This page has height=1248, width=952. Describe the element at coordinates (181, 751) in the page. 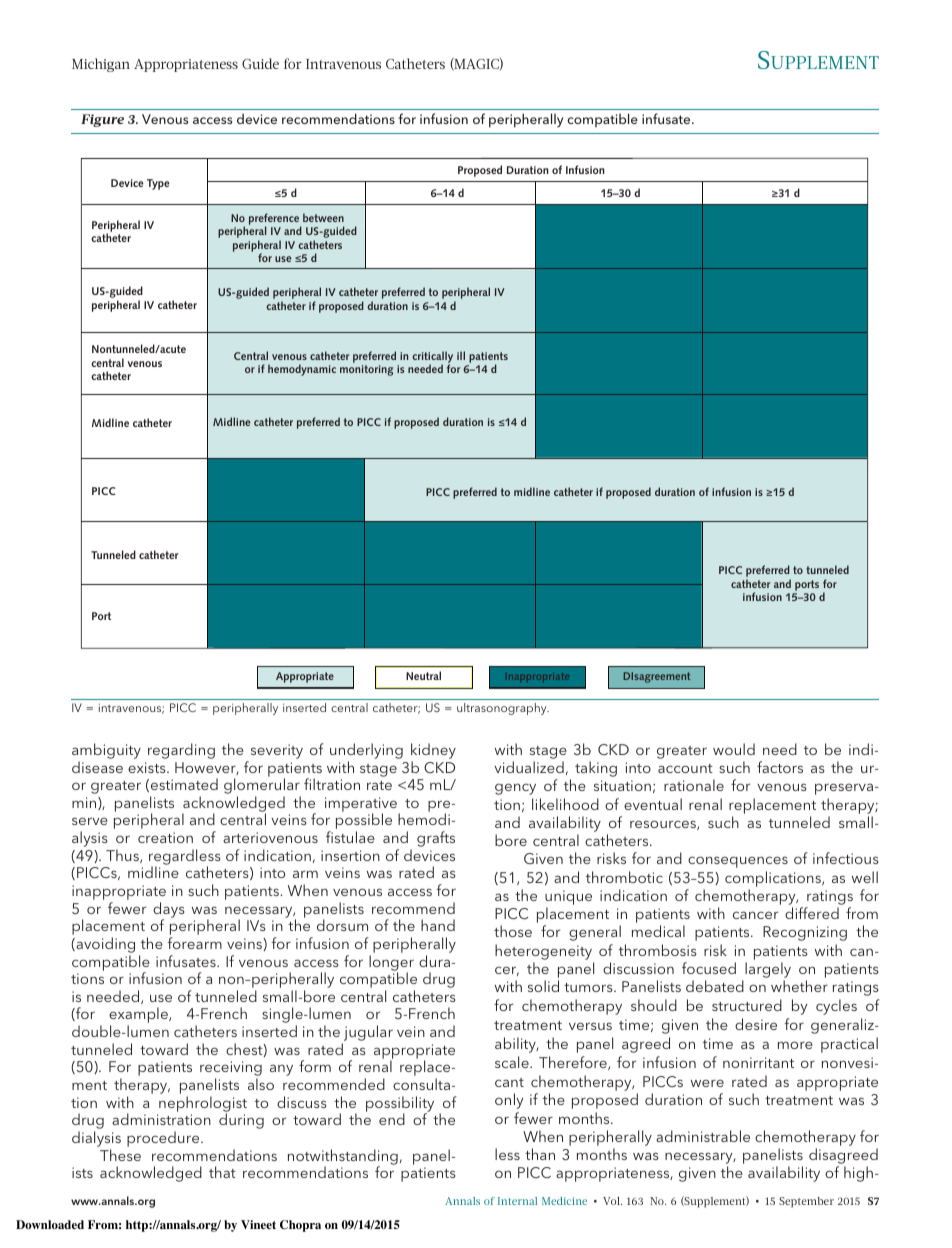

I see `regarding` at that location.
